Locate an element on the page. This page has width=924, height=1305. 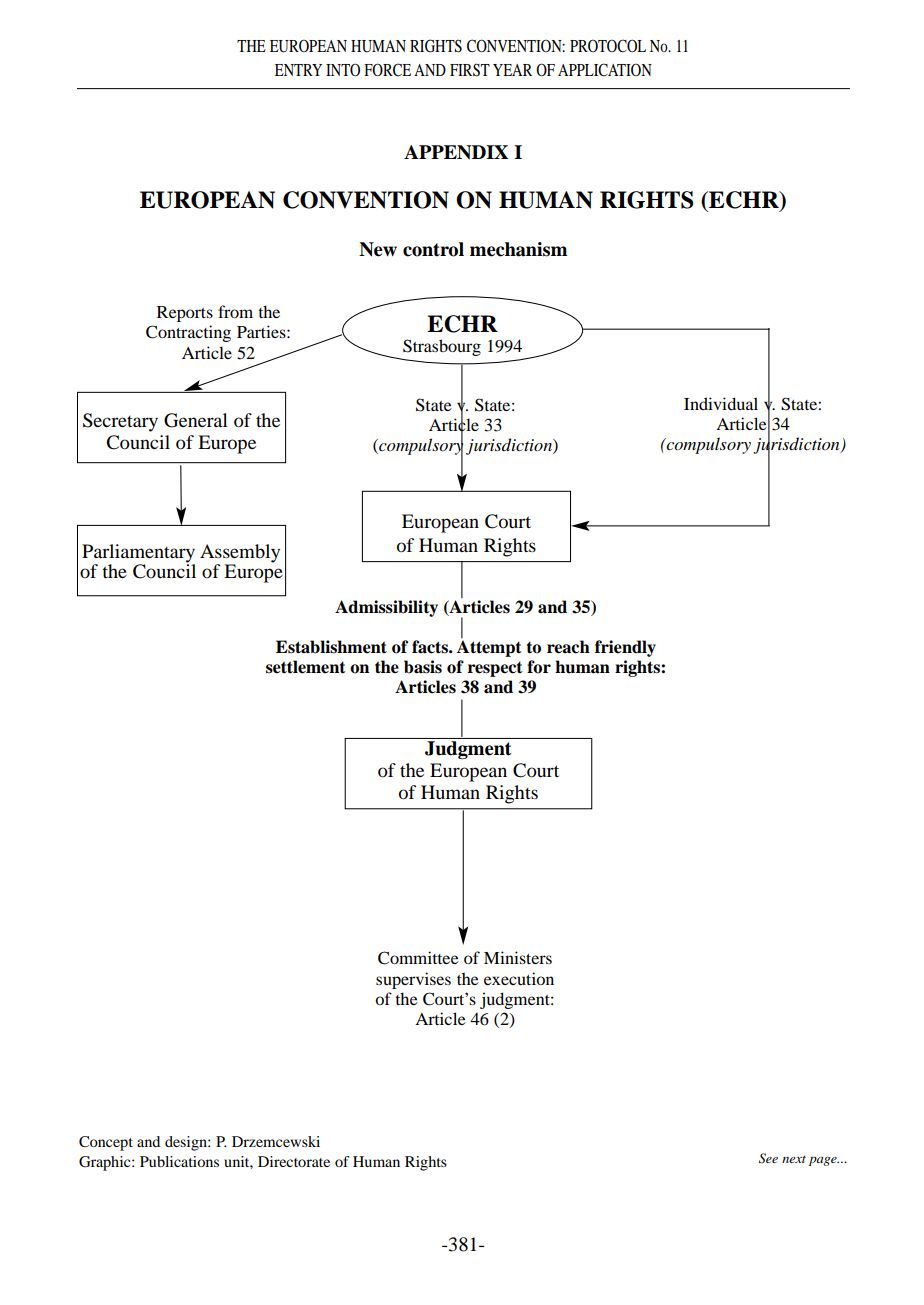
Publications is located at coordinates (179, 1161).
